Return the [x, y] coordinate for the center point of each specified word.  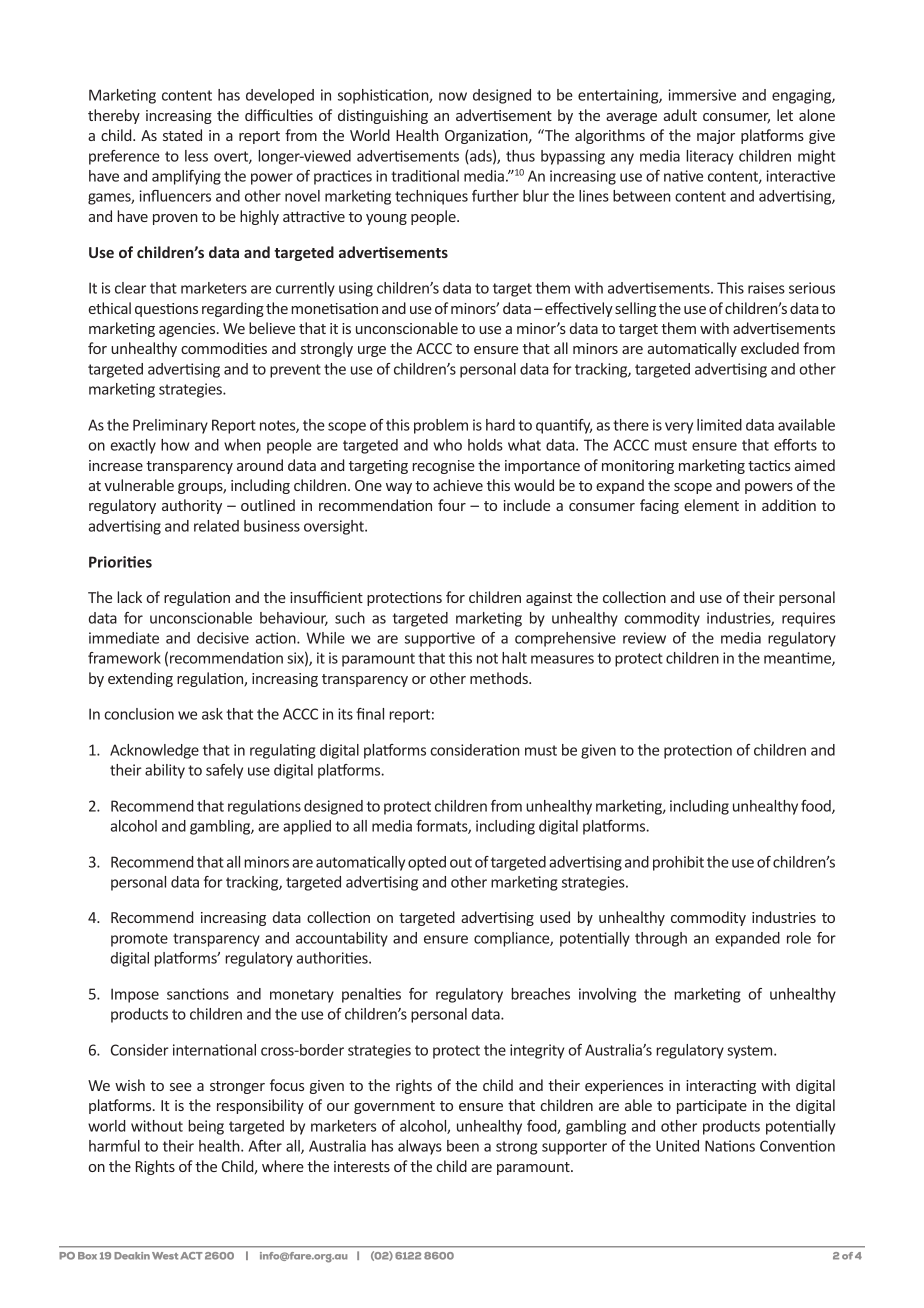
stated [182, 135]
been [463, 1146]
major [716, 137]
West [165, 1256]
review [644, 638]
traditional [425, 176]
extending [140, 679]
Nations [730, 1146]
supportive [440, 639]
